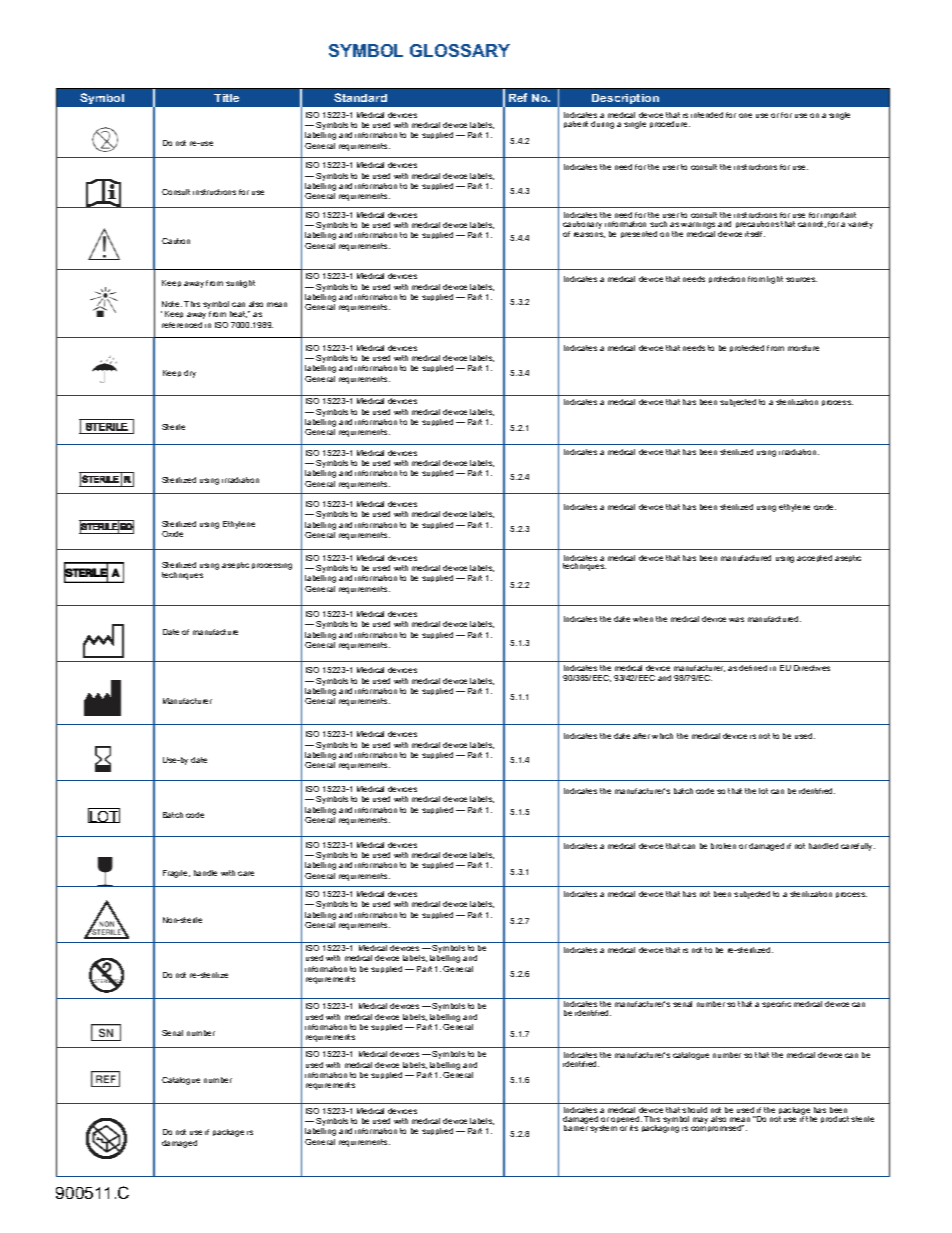  What do you see at coordinates (460, 50) in the screenshot?
I see `GLOSSARY` at bounding box center [460, 50].
